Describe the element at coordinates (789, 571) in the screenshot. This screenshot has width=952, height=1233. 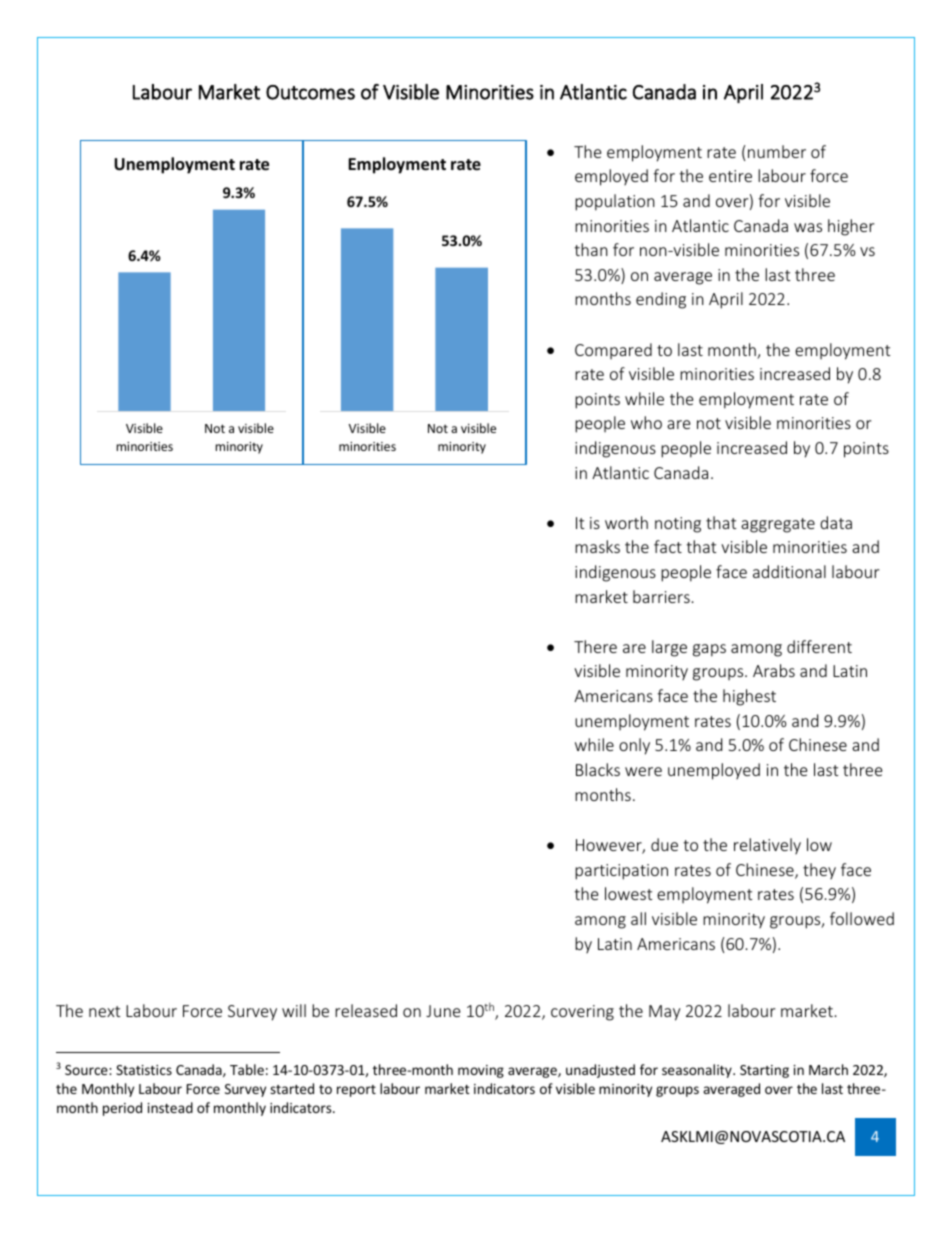
I see `additional` at that location.
